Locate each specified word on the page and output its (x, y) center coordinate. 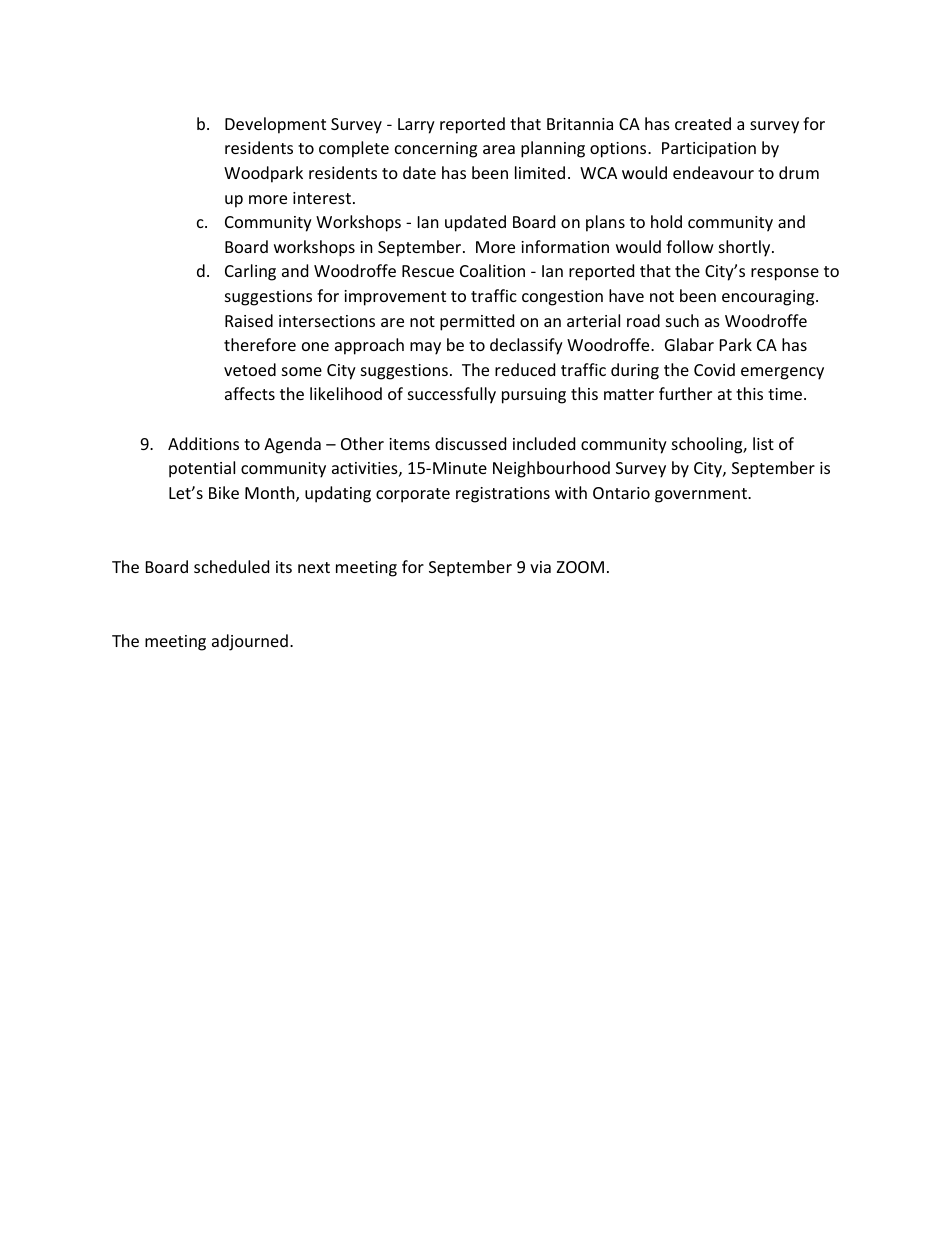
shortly (746, 248)
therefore (260, 344)
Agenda (292, 445)
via (540, 567)
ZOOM (580, 567)
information (565, 246)
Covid (714, 369)
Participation (709, 150)
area (499, 149)
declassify (526, 346)
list (763, 443)
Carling (250, 272)
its (284, 567)
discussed (470, 443)
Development (275, 125)
